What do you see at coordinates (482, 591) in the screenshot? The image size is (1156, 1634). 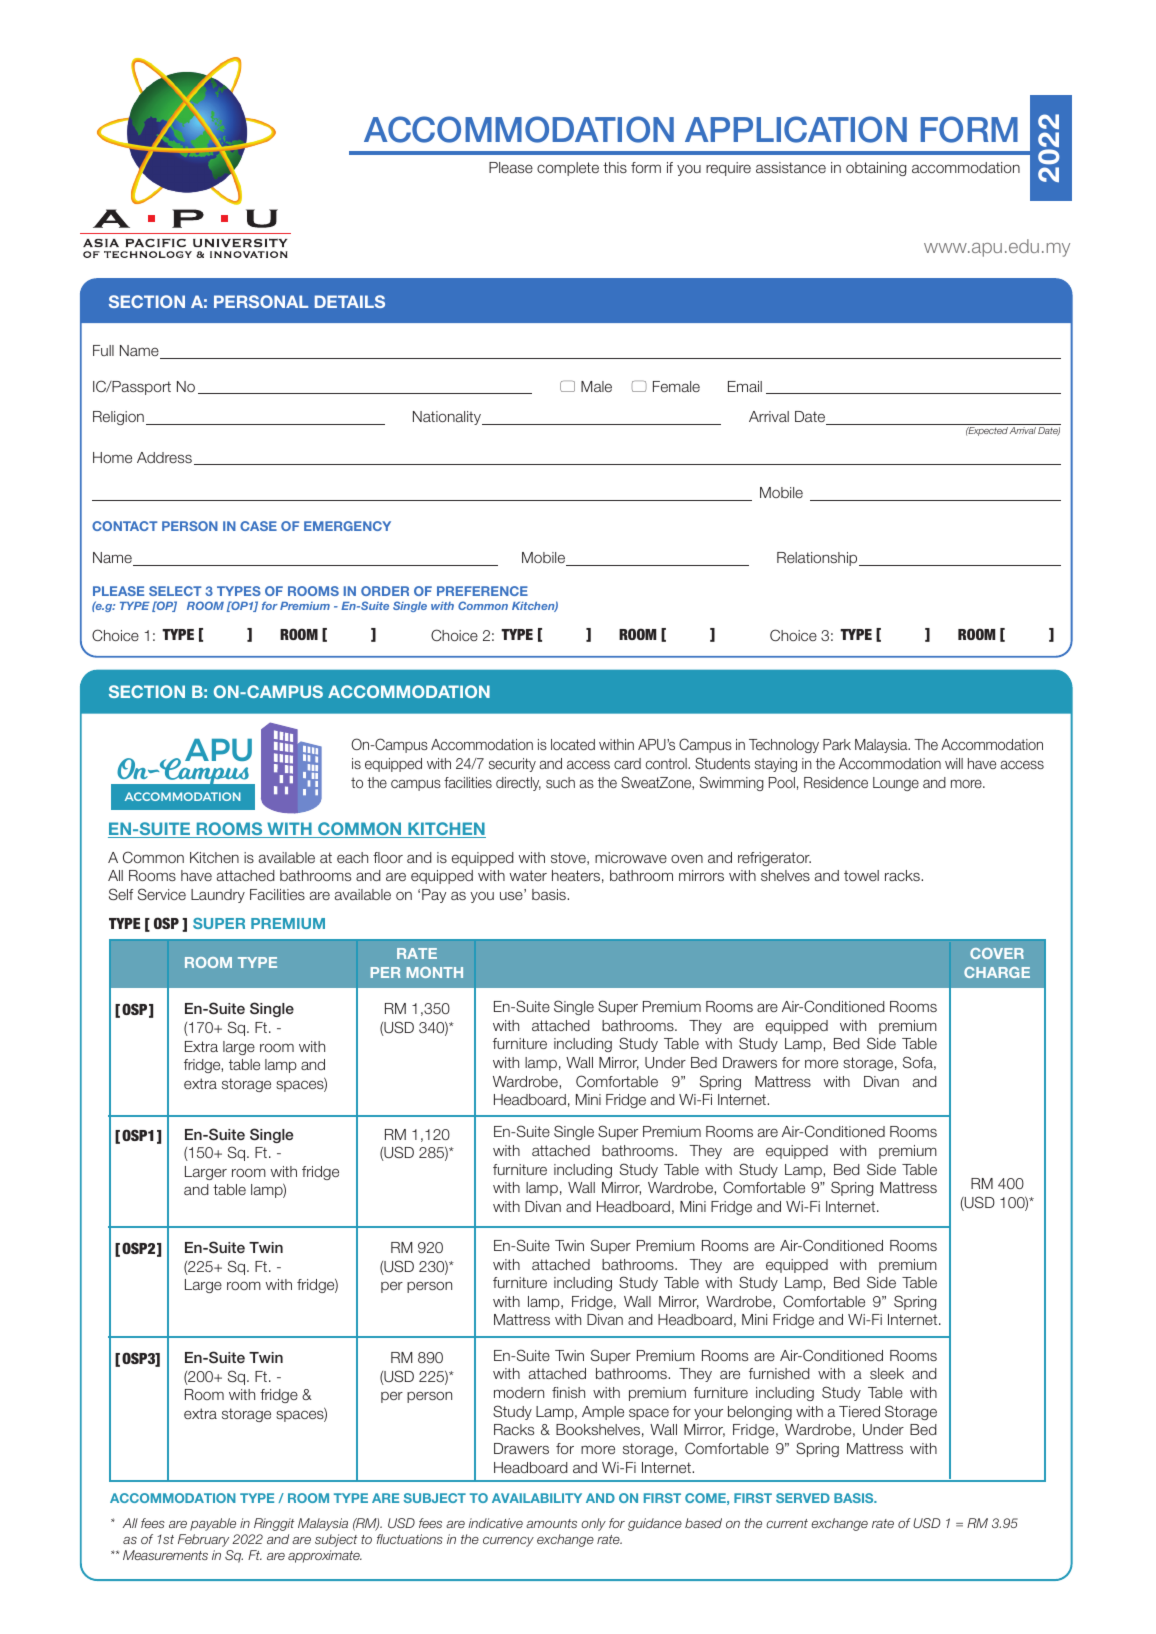 I see `PREFERENCE` at bounding box center [482, 591].
